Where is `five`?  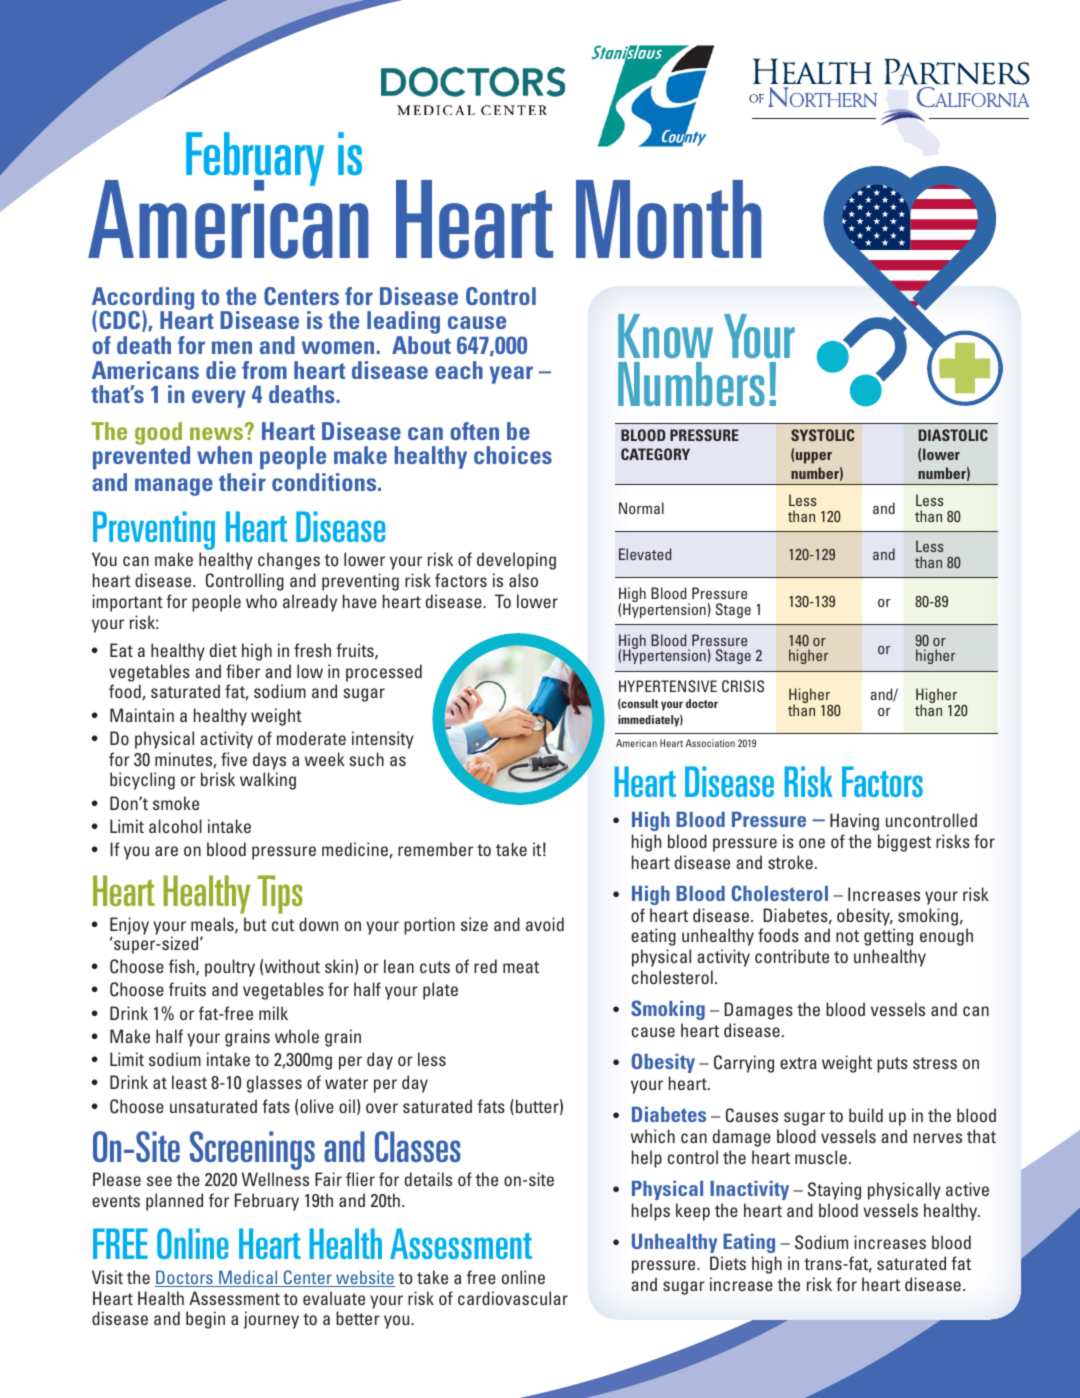
five is located at coordinates (234, 759).
